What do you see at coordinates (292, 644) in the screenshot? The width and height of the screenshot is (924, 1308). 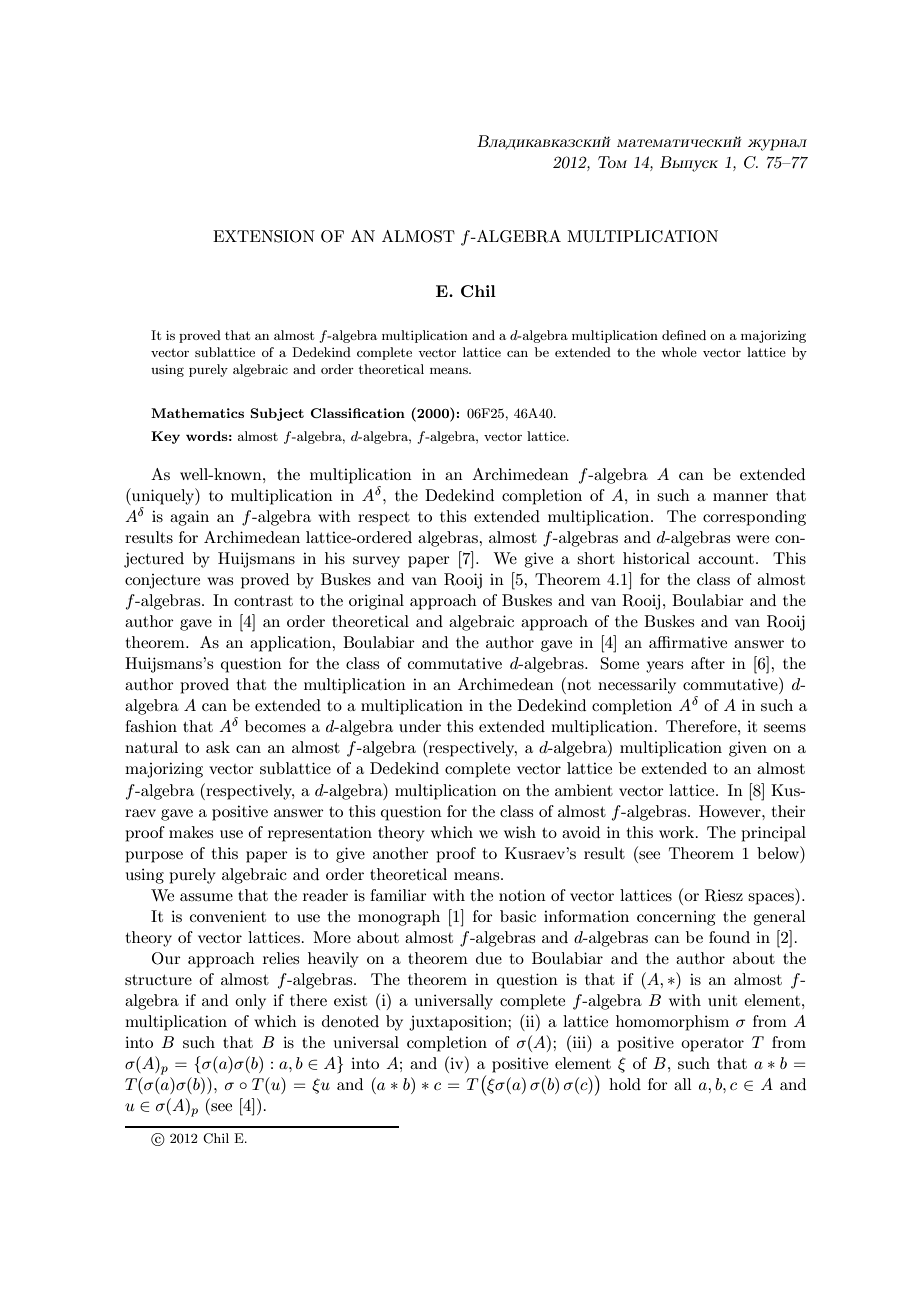 I see `application` at bounding box center [292, 644].
